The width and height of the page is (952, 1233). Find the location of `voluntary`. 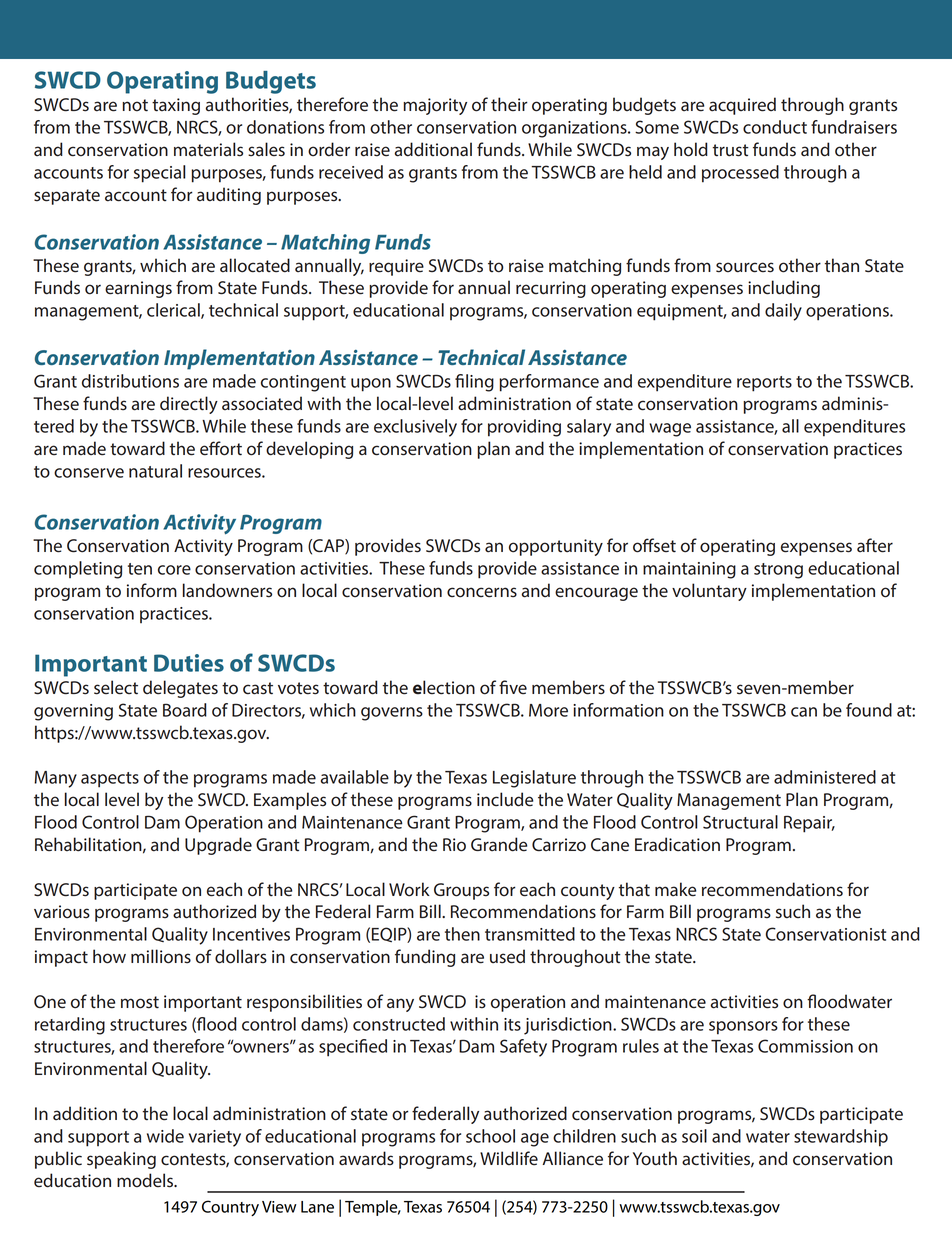

voluntary is located at coordinates (709, 592).
